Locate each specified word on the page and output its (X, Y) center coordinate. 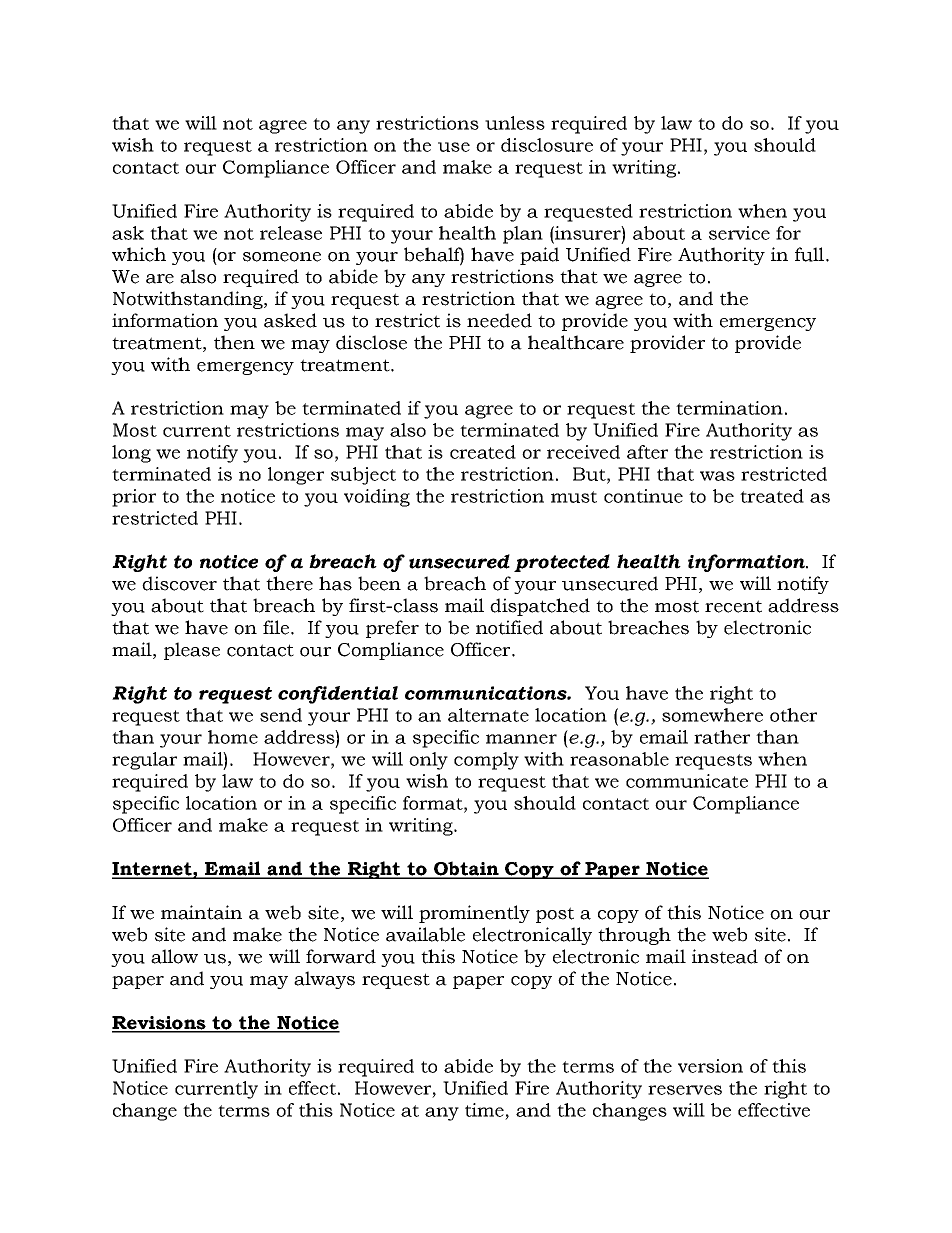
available (425, 934)
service (739, 233)
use (454, 147)
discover (179, 583)
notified (509, 627)
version (710, 1066)
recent (733, 606)
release (291, 233)
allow (174, 956)
